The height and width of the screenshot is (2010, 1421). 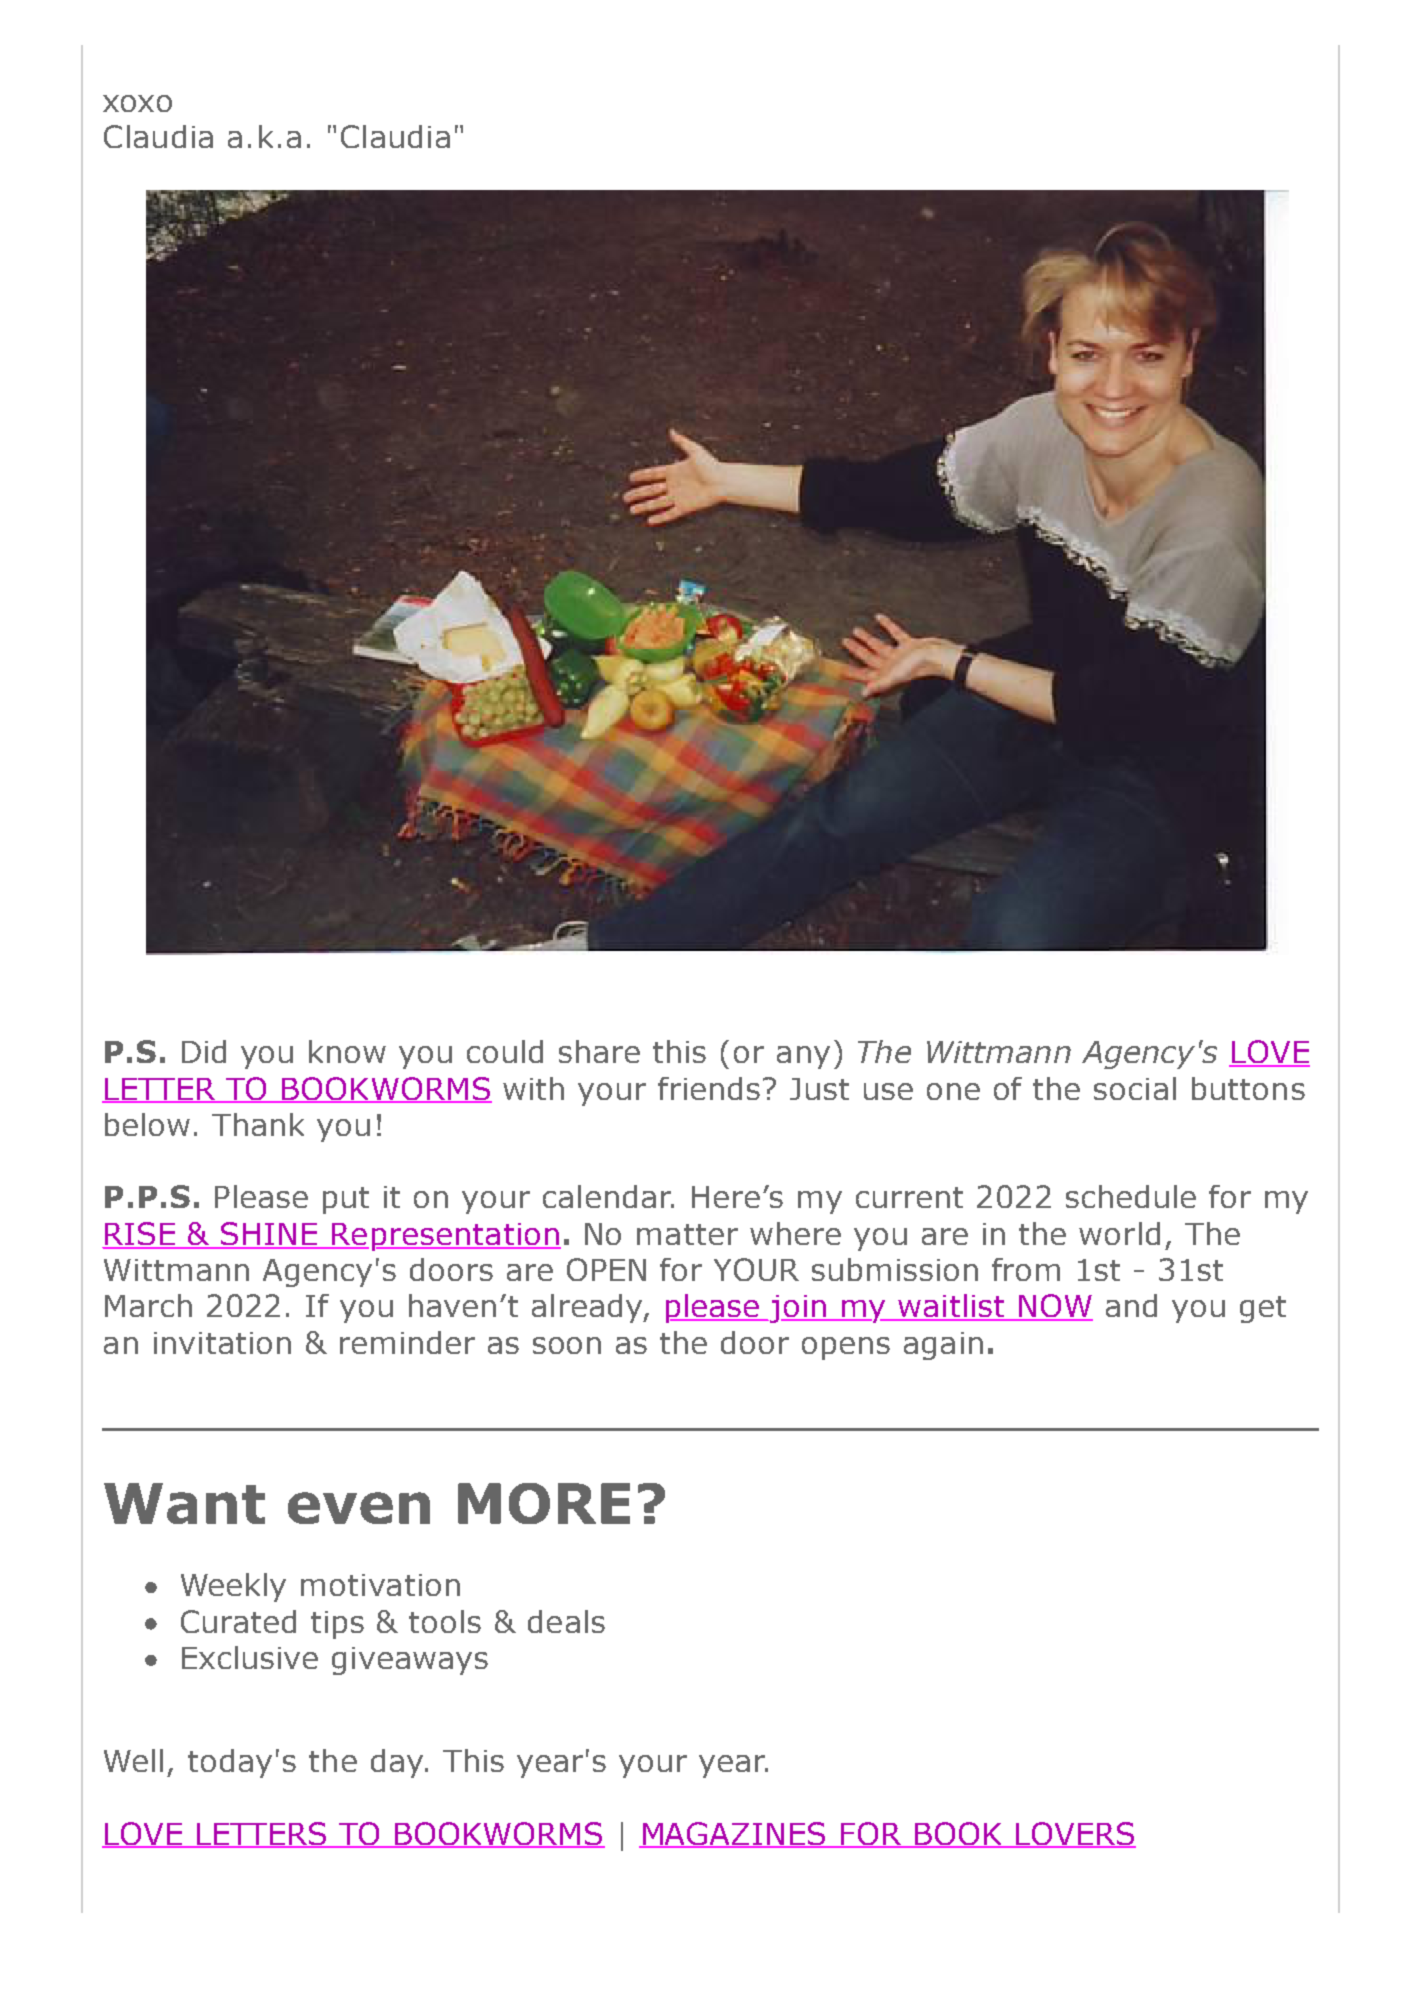 What do you see at coordinates (137, 103) in the screenshot?
I see `xoxo` at bounding box center [137, 103].
